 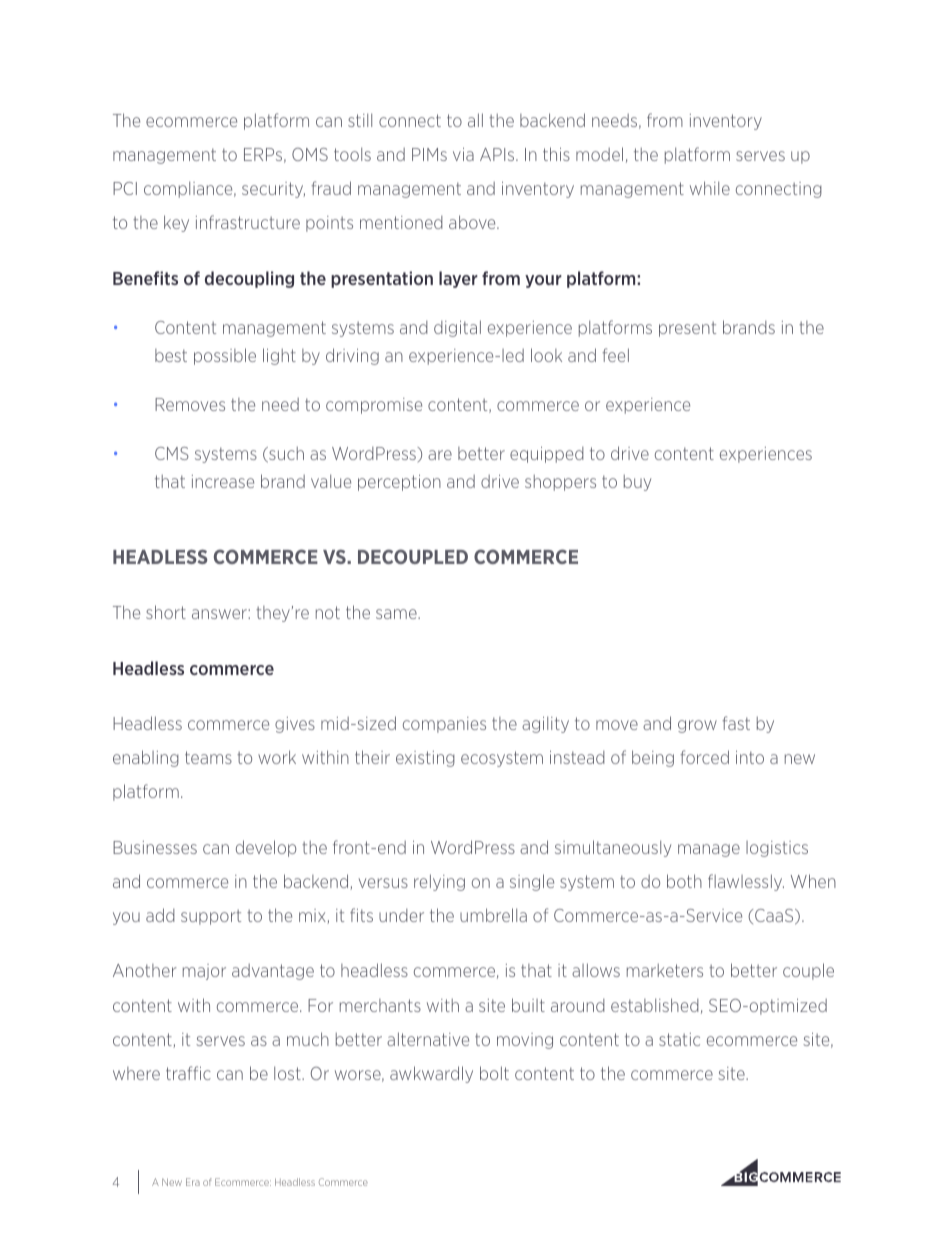 What do you see at coordinates (463, 154) in the document?
I see `via` at bounding box center [463, 154].
